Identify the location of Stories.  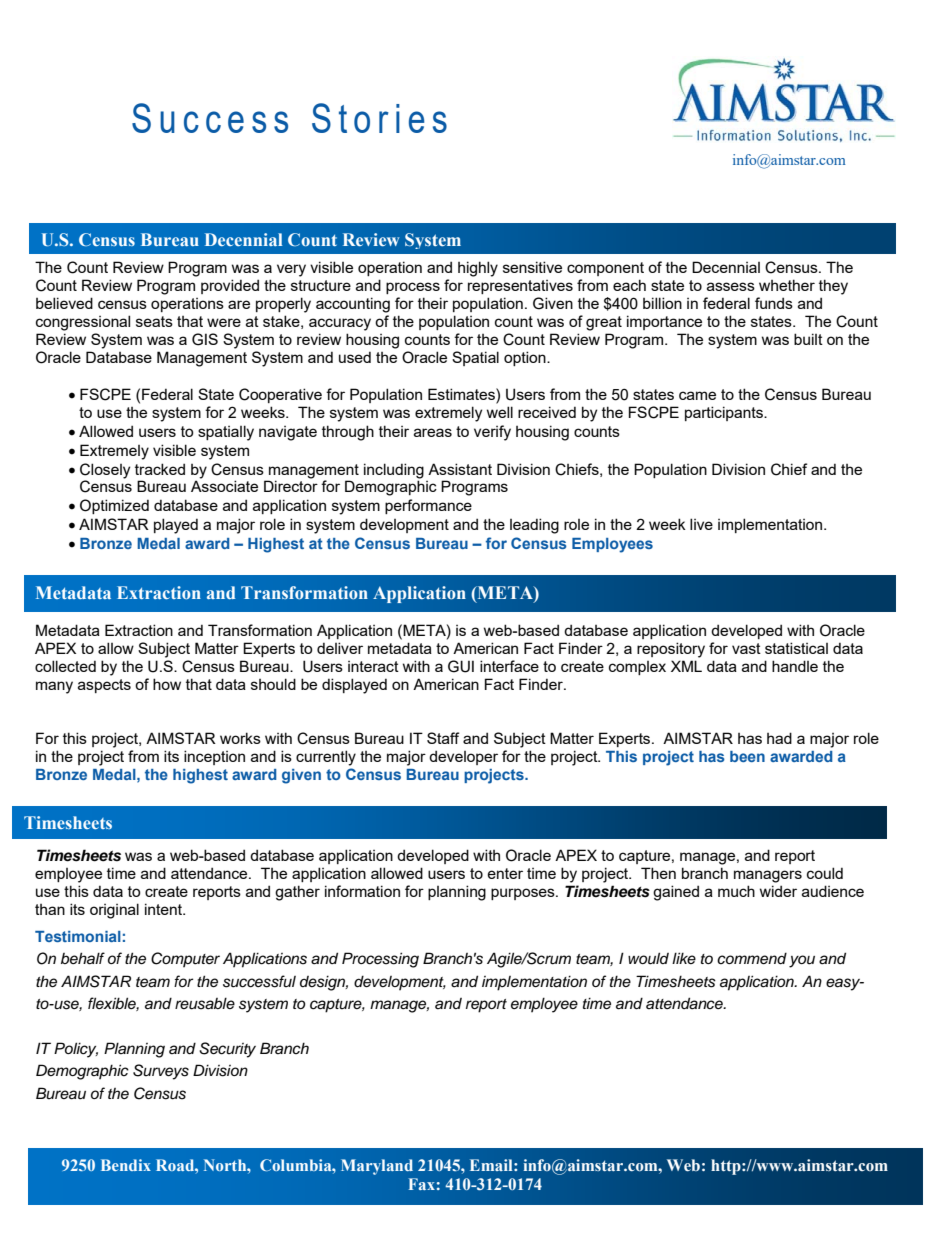
(379, 118).
